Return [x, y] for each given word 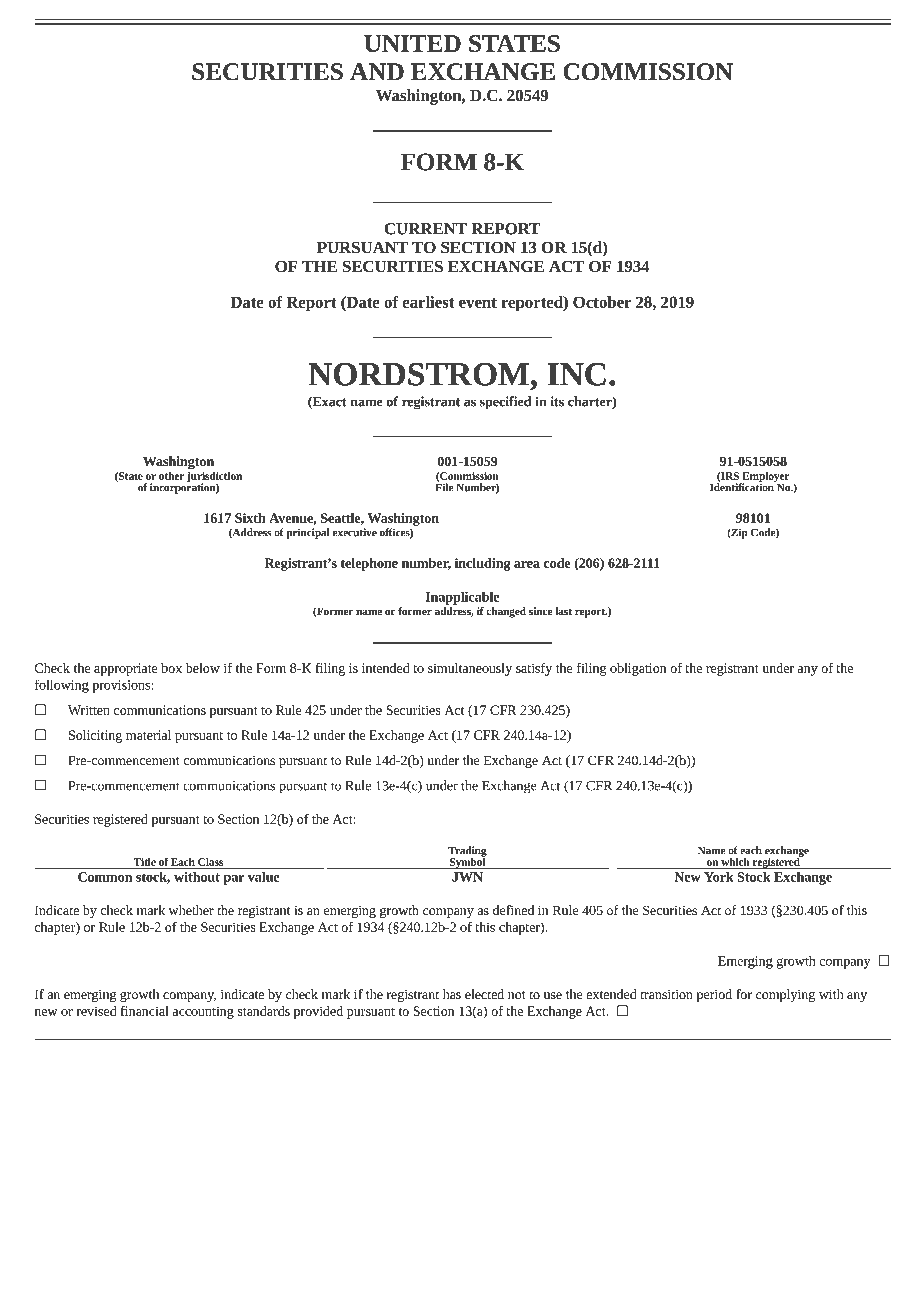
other [171, 476]
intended [385, 668]
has [452, 994]
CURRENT [425, 229]
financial [144, 1011]
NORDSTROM [418, 374]
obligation [638, 669]
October [602, 302]
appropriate [126, 669]
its [557, 401]
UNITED [412, 43]
